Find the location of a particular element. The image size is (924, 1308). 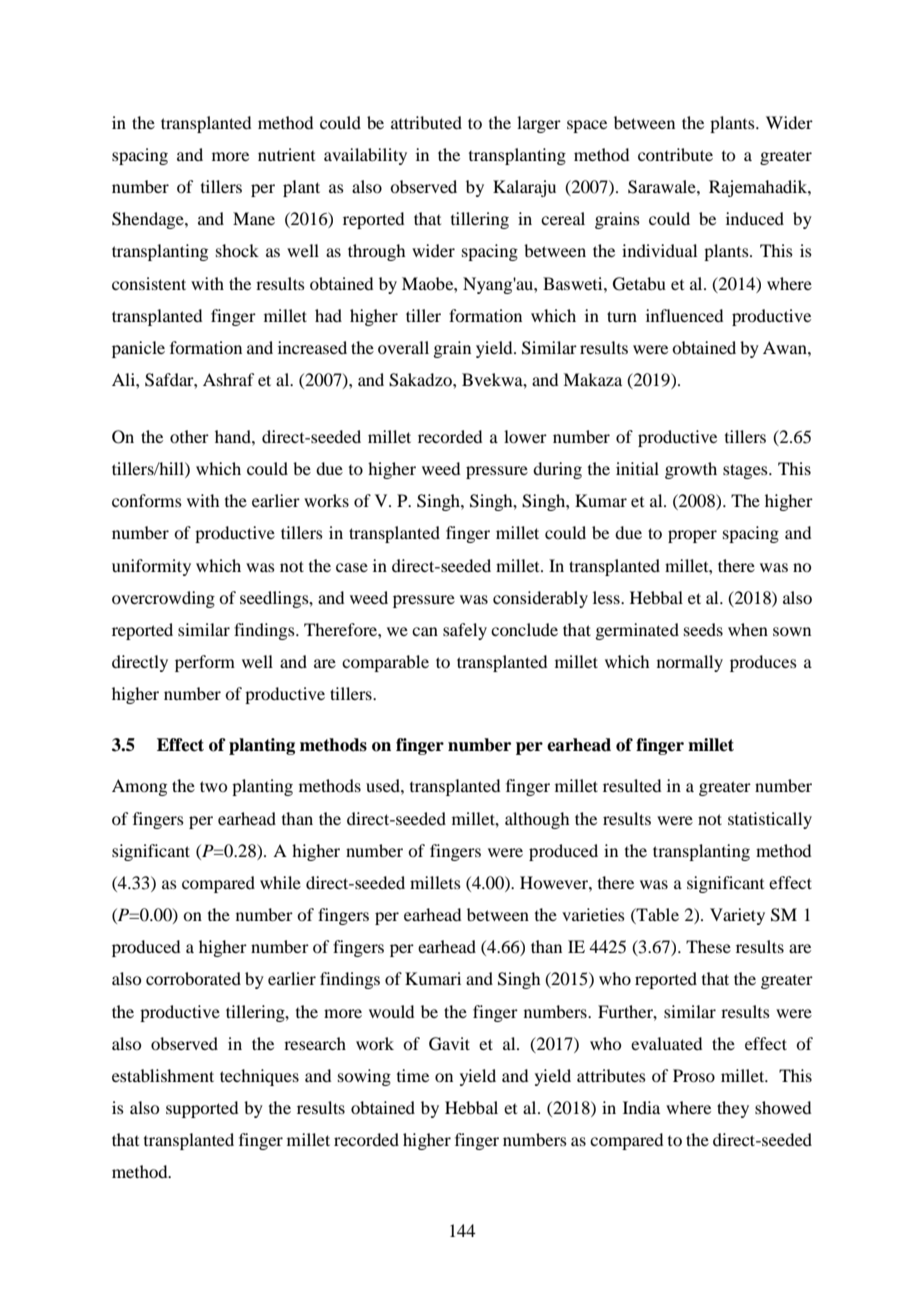

resulted is located at coordinates (632, 785).
